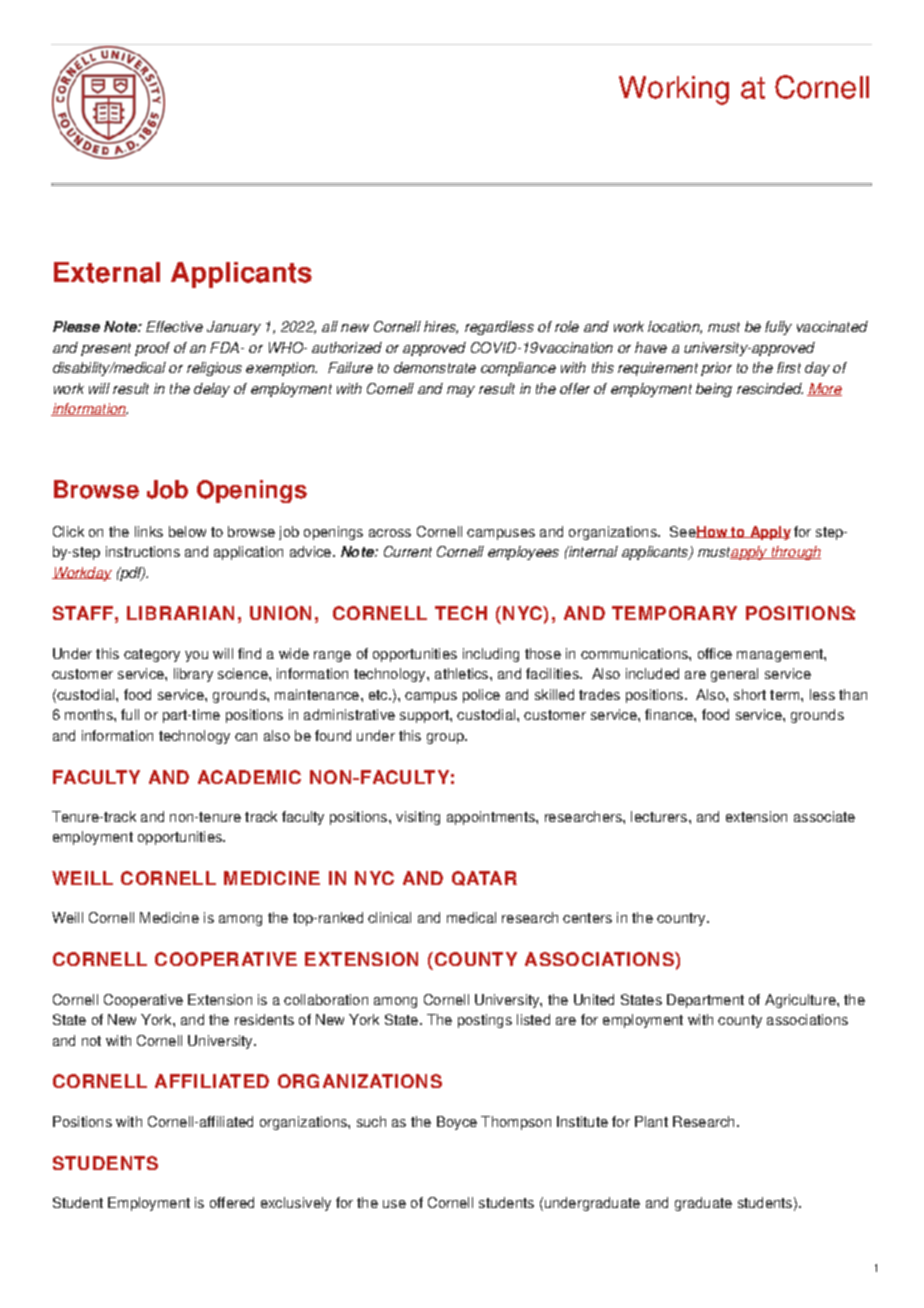 This document has height=1308, width=924. Describe the element at coordinates (801, 1001) in the document. I see `Agriculture` at that location.
